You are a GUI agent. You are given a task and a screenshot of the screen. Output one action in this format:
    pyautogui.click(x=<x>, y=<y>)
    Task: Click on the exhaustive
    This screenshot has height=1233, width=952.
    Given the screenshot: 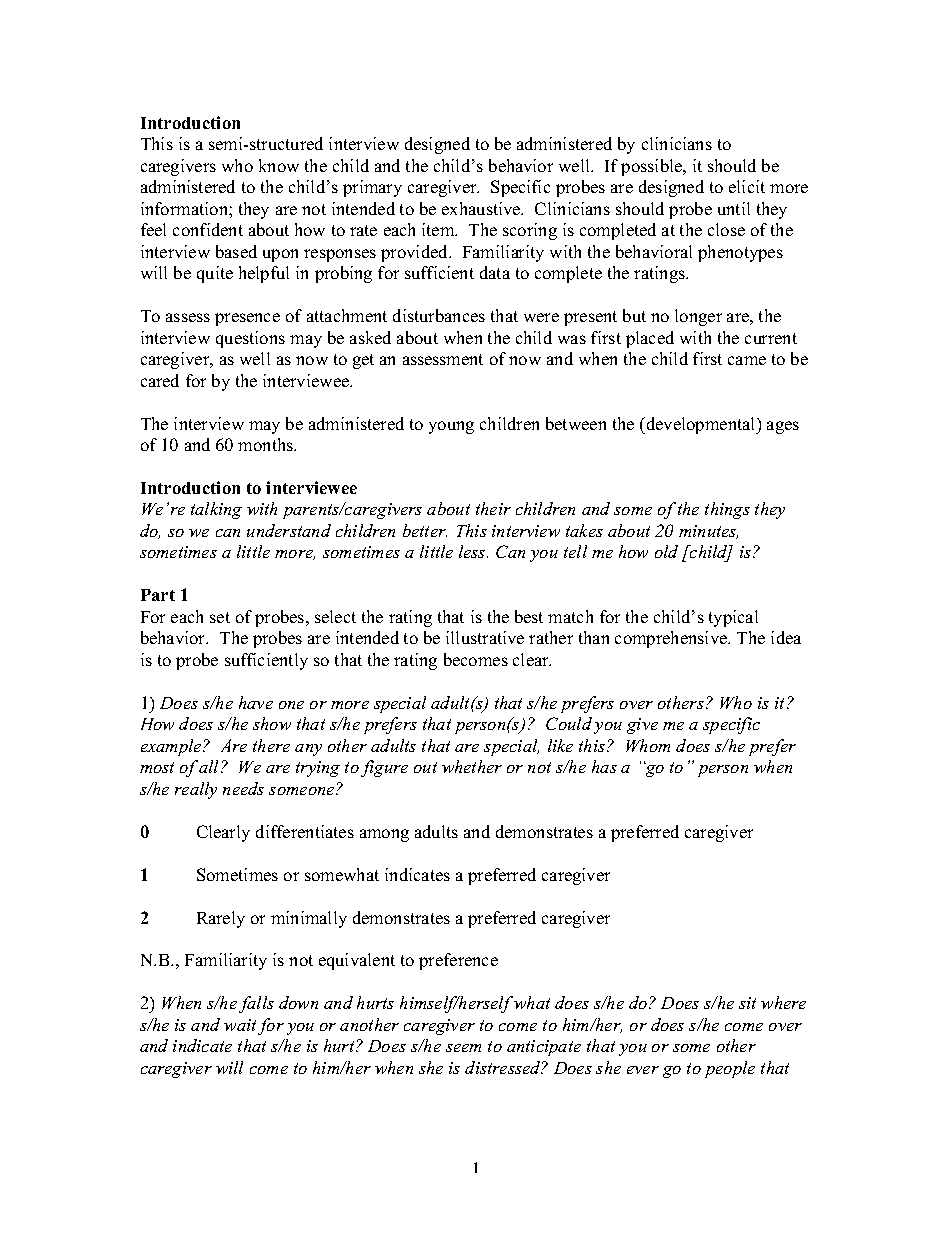 What is the action you would take?
    pyautogui.click(x=482, y=208)
